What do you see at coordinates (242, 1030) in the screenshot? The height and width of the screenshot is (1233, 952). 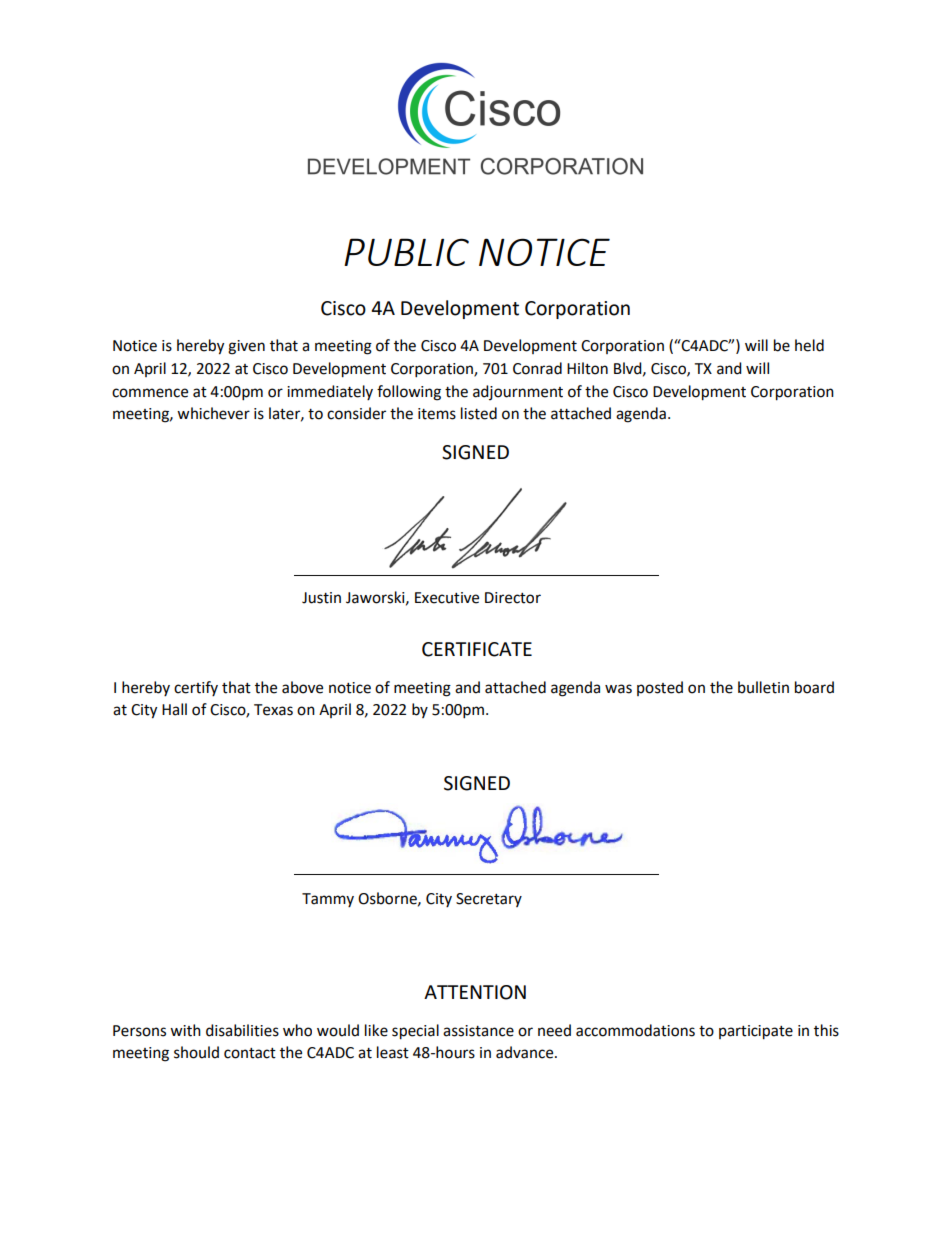 I see `disabilities` at bounding box center [242, 1030].
